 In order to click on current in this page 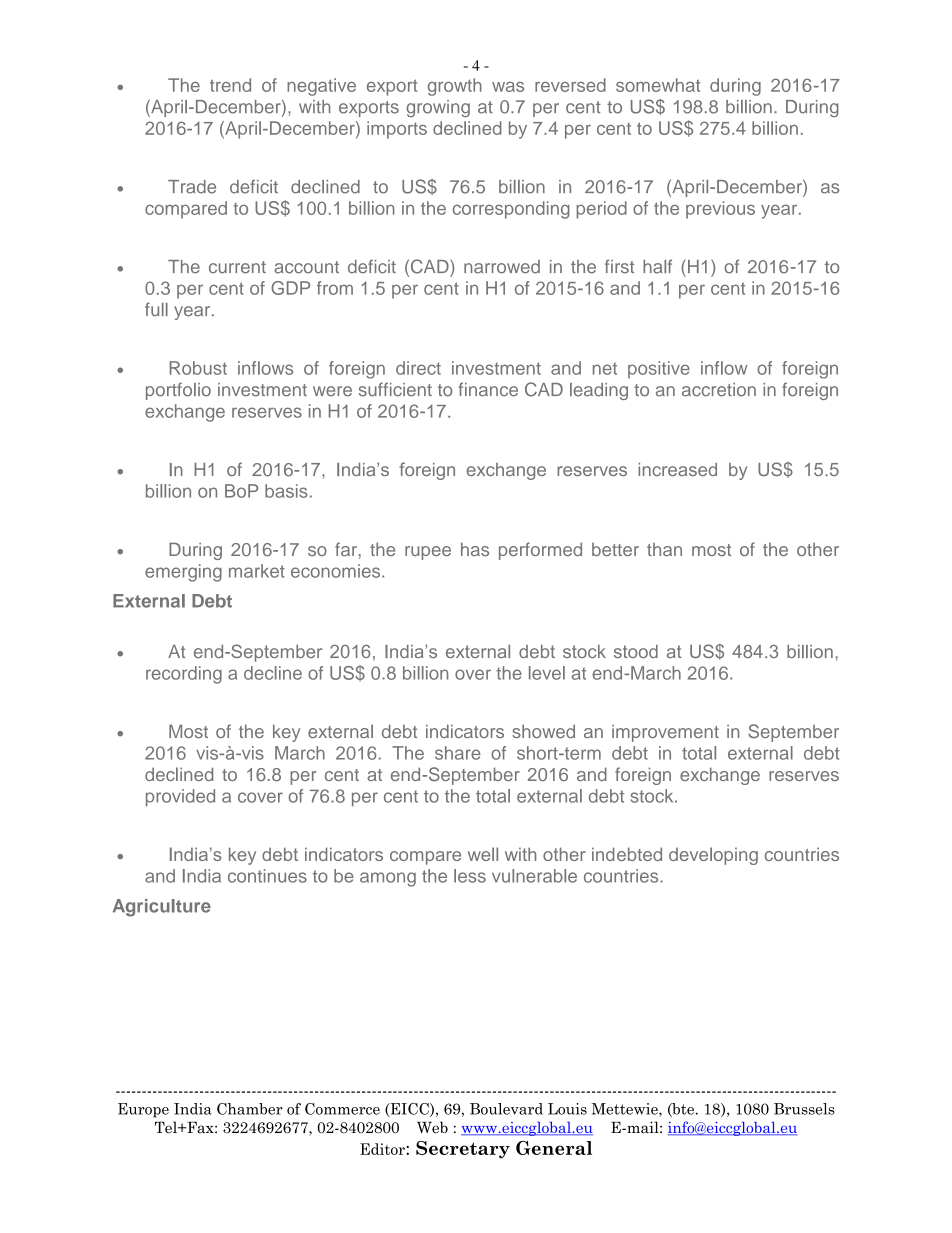, I will do `click(237, 267)`.
